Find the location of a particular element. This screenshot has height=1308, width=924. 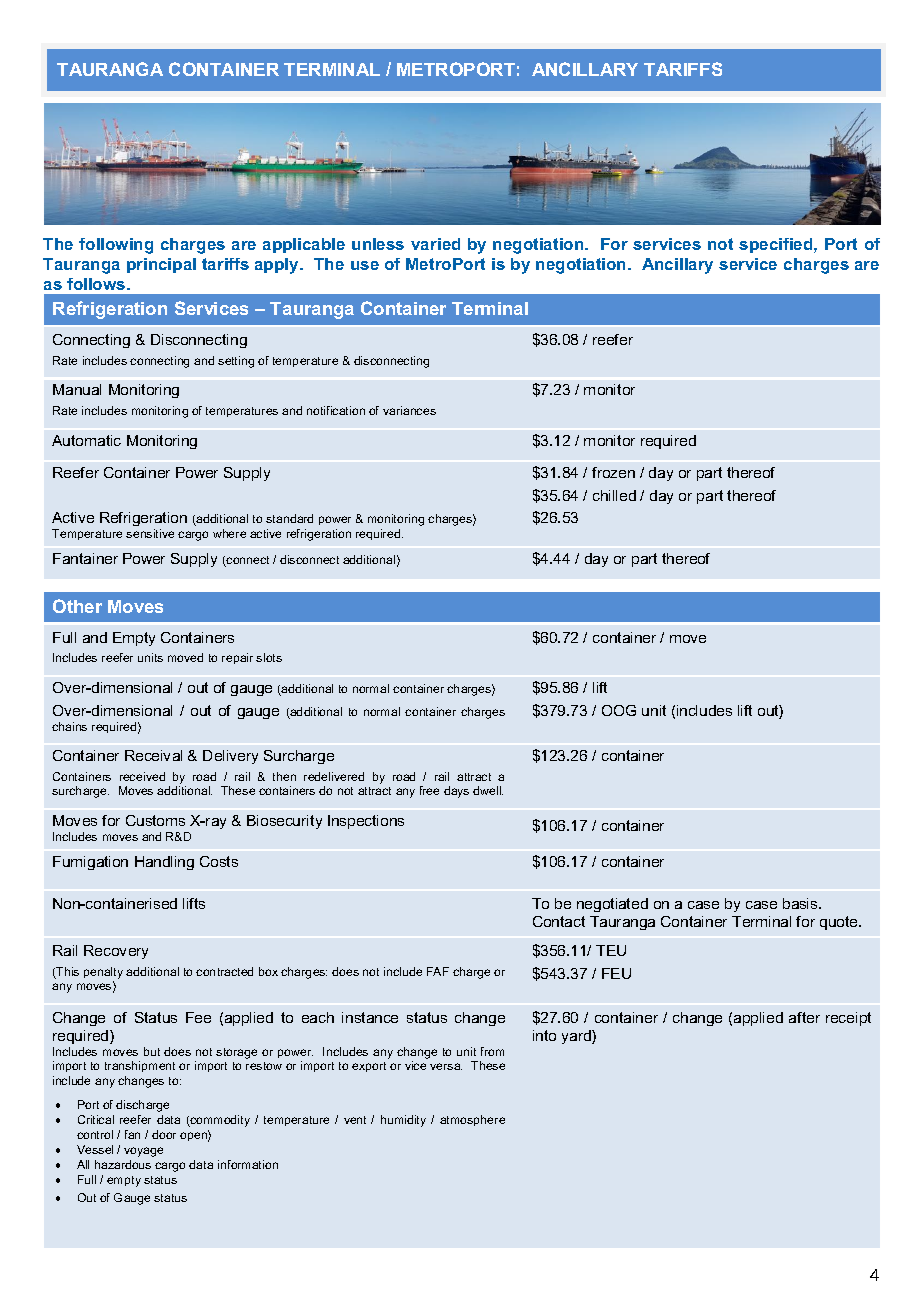

varied is located at coordinates (435, 244).
